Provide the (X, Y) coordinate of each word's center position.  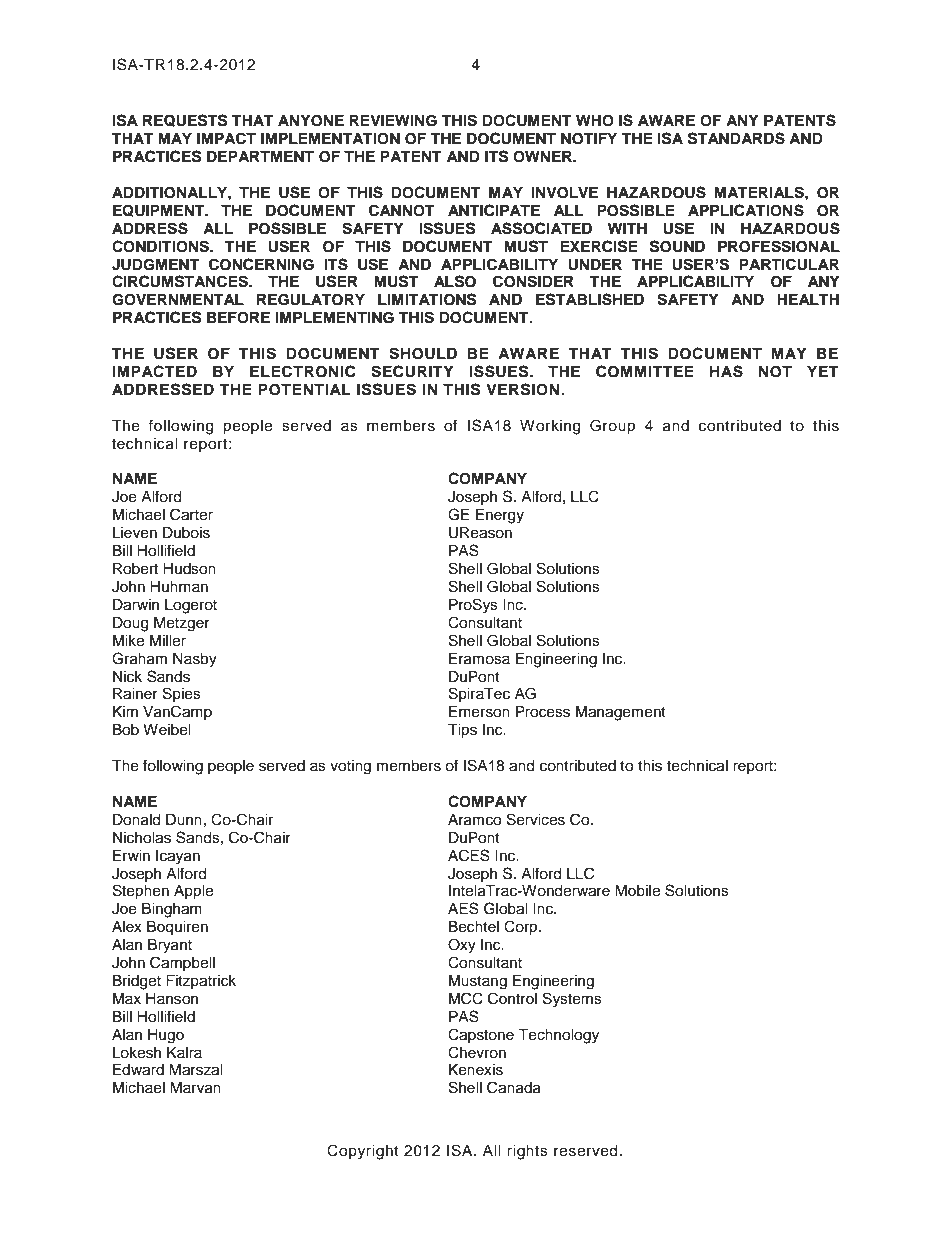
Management (621, 713)
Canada (514, 1087)
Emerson (479, 712)
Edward (138, 1070)
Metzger (182, 624)
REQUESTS (185, 120)
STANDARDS (736, 138)
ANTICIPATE (494, 210)
